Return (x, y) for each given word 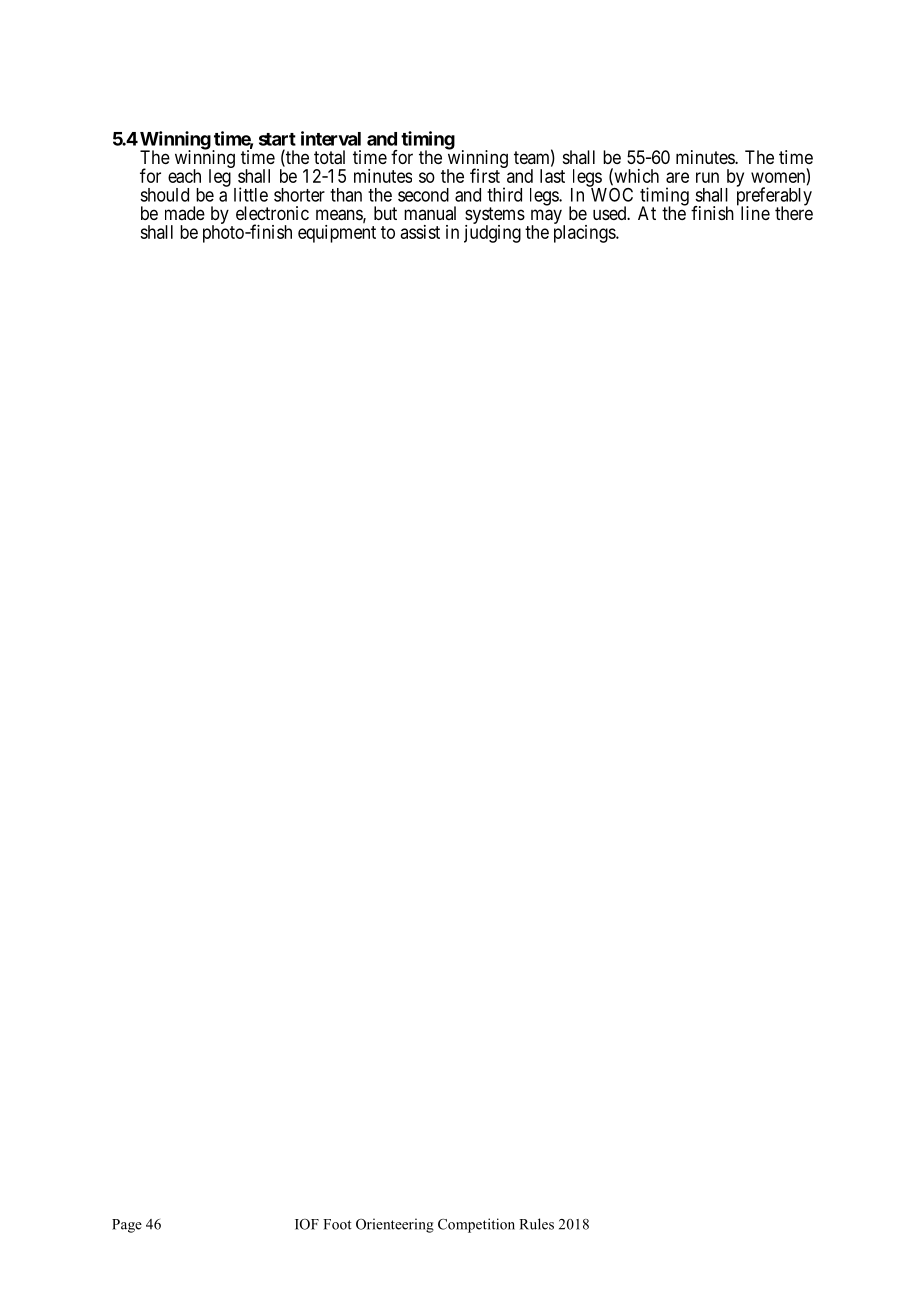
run (707, 177)
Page (127, 1226)
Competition (476, 1225)
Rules (536, 1224)
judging (492, 233)
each (184, 176)
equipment (337, 234)
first (485, 175)
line (755, 213)
